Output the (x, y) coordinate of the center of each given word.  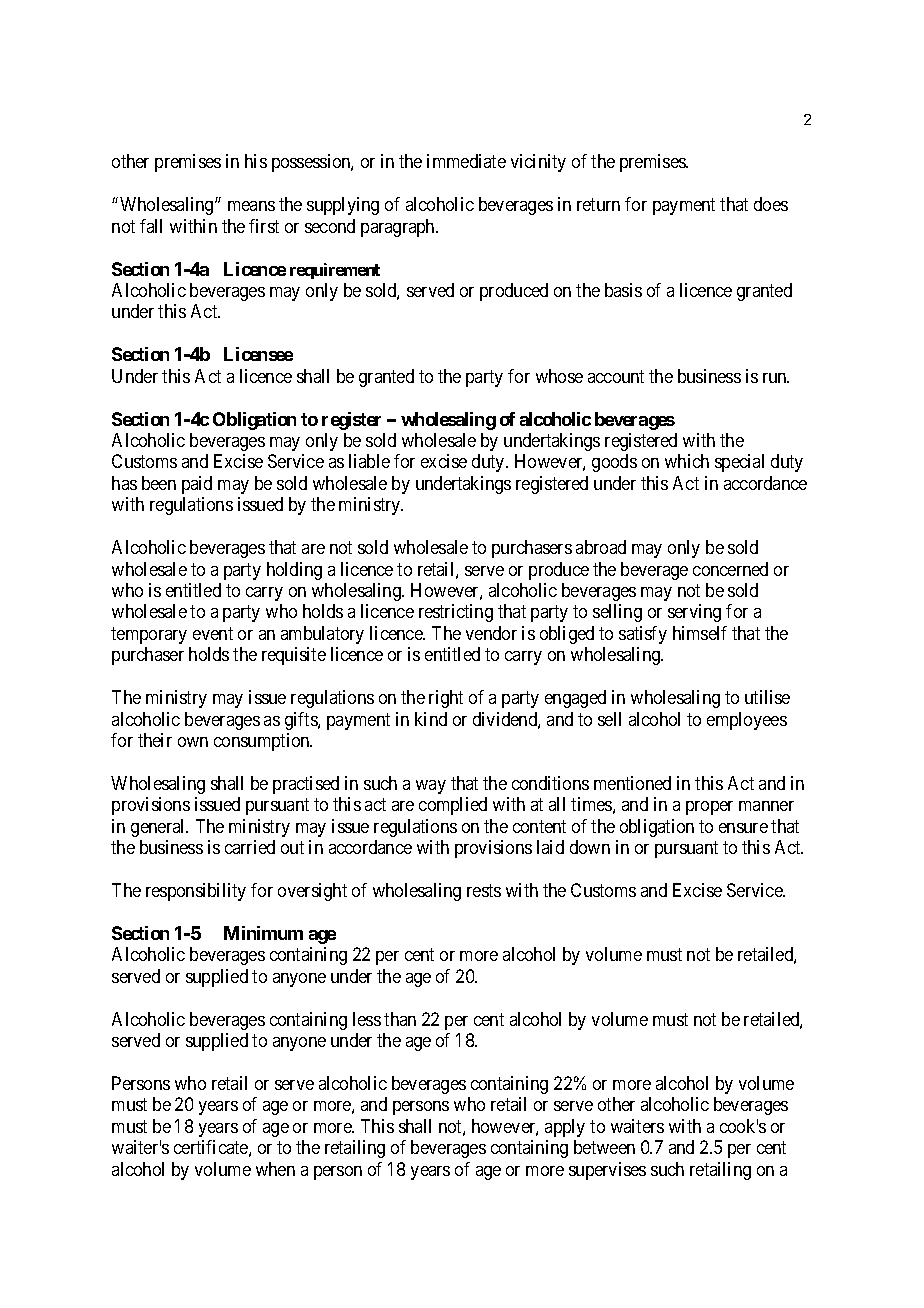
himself (700, 633)
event (213, 633)
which (687, 461)
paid (197, 485)
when (275, 1169)
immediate (466, 161)
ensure (743, 828)
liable (369, 461)
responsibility (196, 892)
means (251, 206)
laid (550, 847)
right (446, 699)
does (771, 204)
